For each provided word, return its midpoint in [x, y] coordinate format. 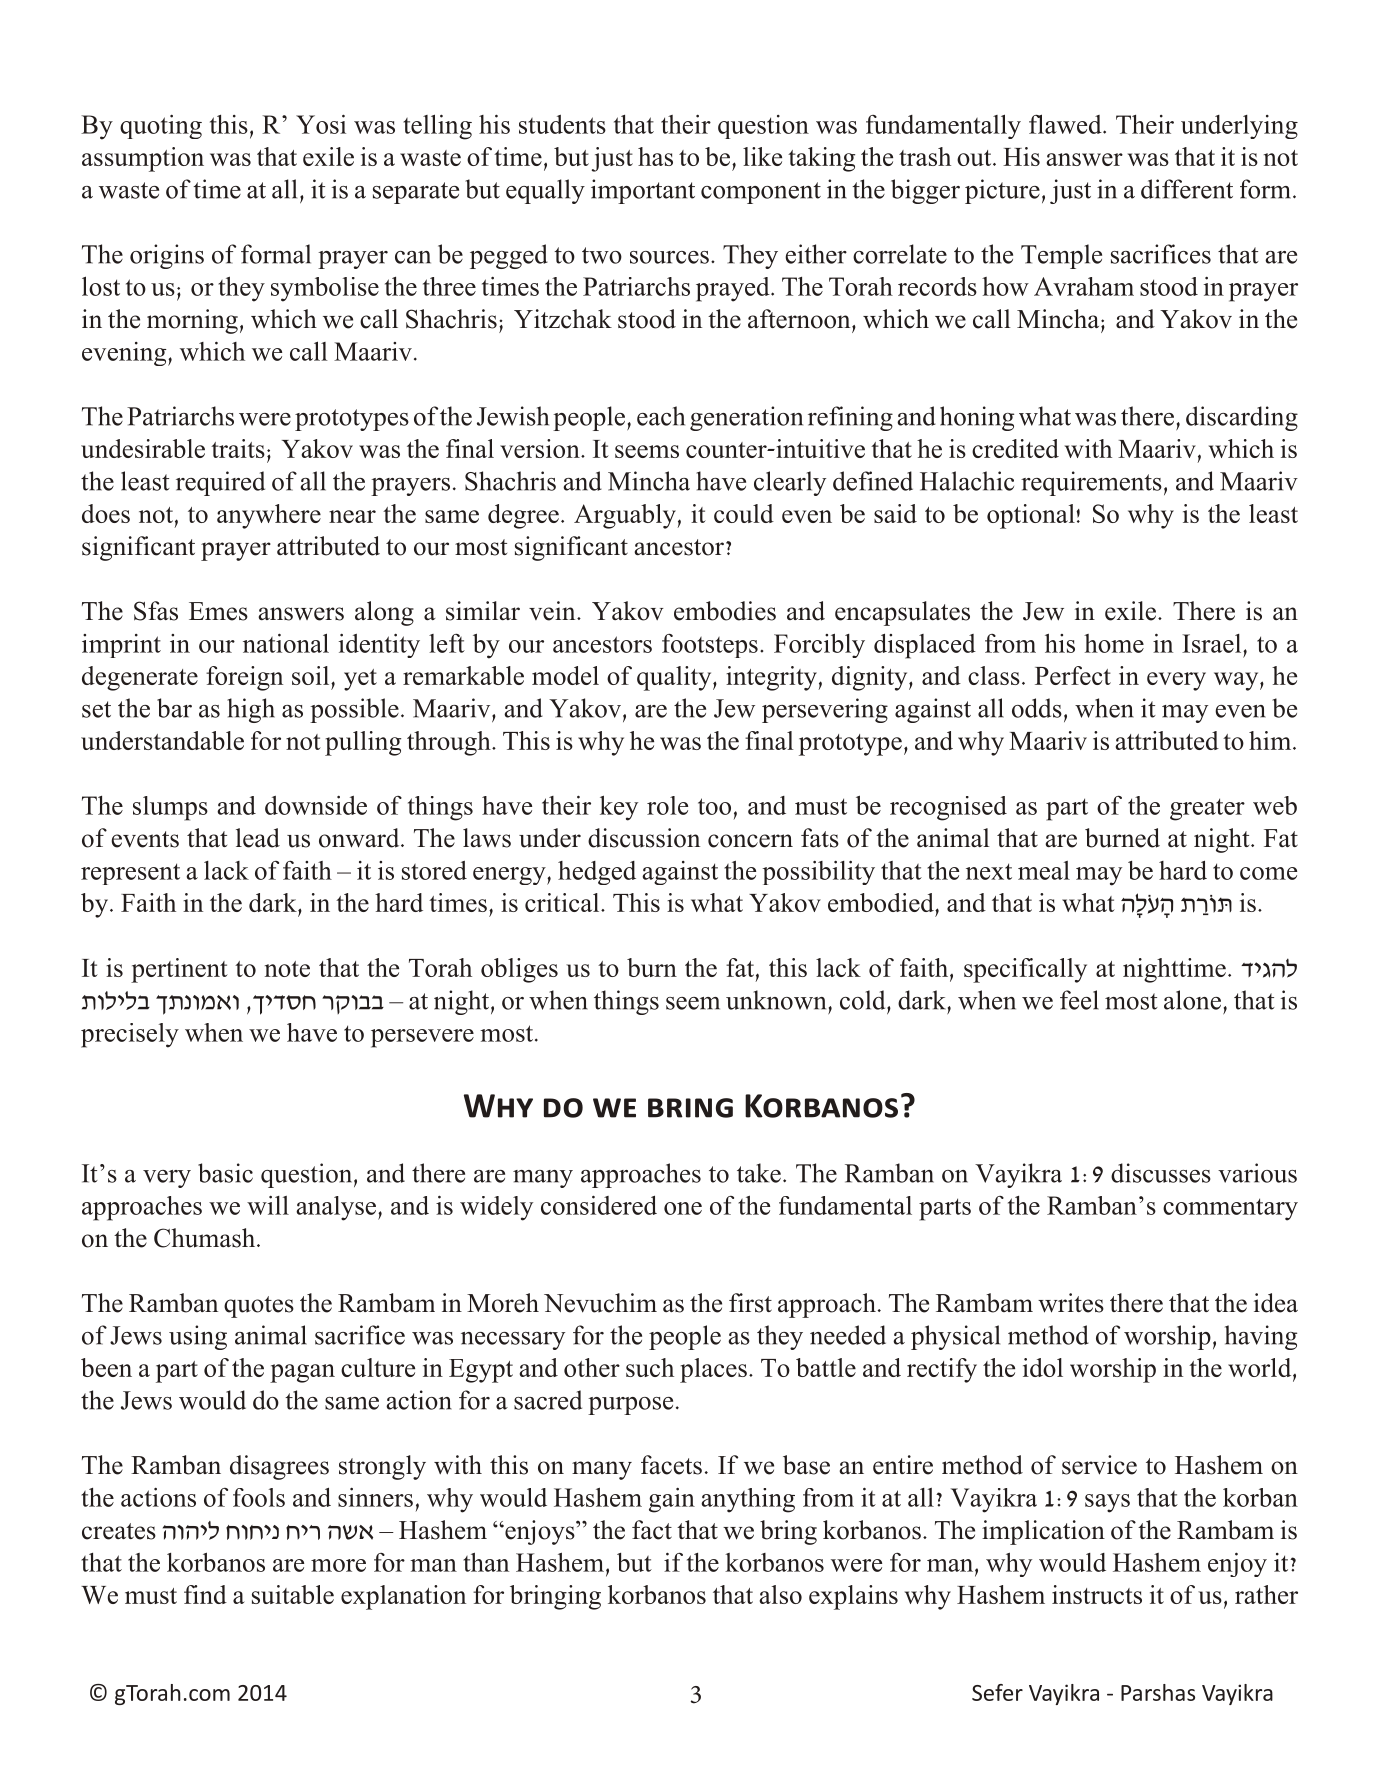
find [205, 1594]
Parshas [1158, 1692]
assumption [143, 159]
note [287, 969]
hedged [597, 873]
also [780, 1594]
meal [1044, 870]
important [643, 191]
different [1187, 189]
